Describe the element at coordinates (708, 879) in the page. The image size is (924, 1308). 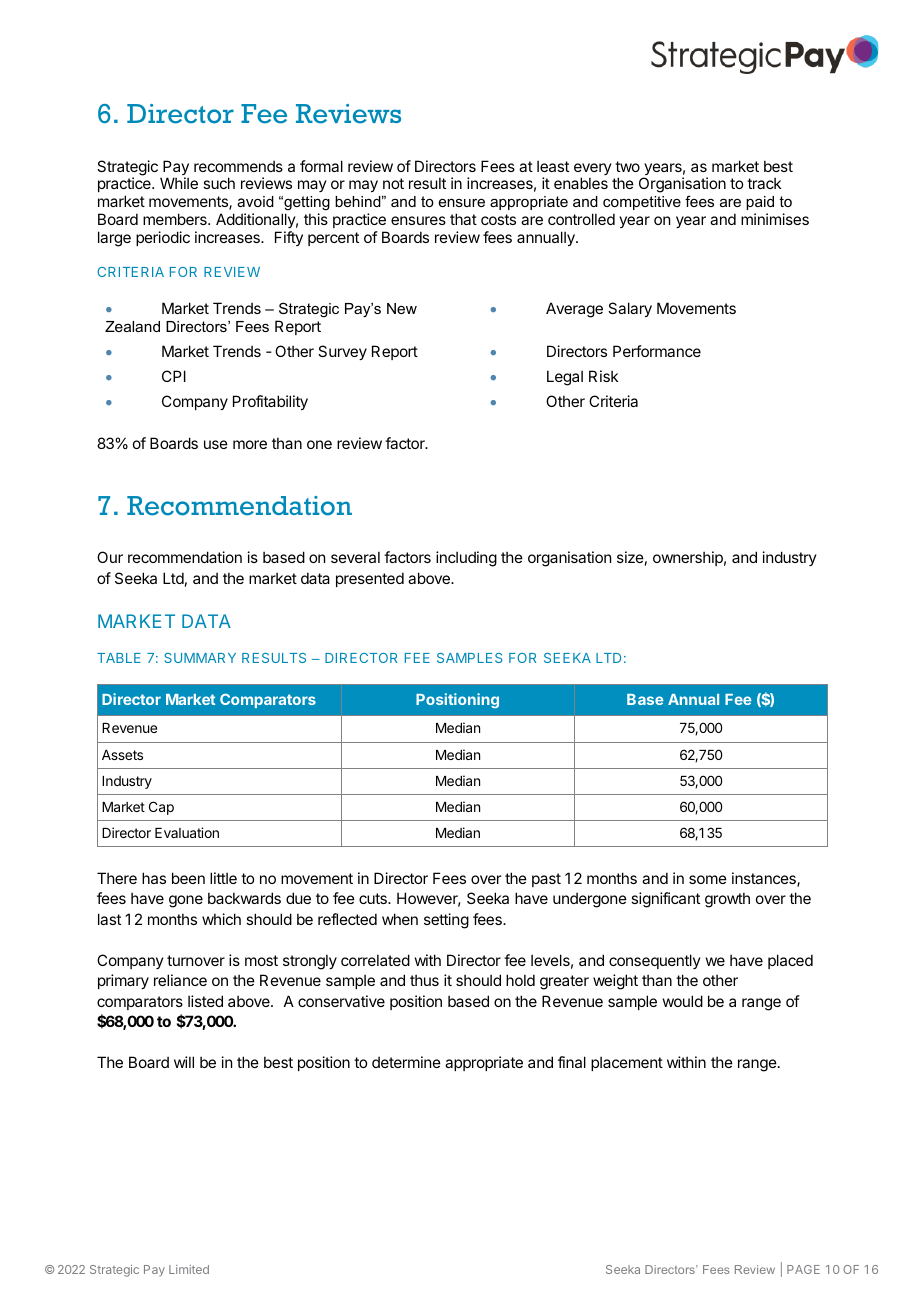
I see `some` at that location.
